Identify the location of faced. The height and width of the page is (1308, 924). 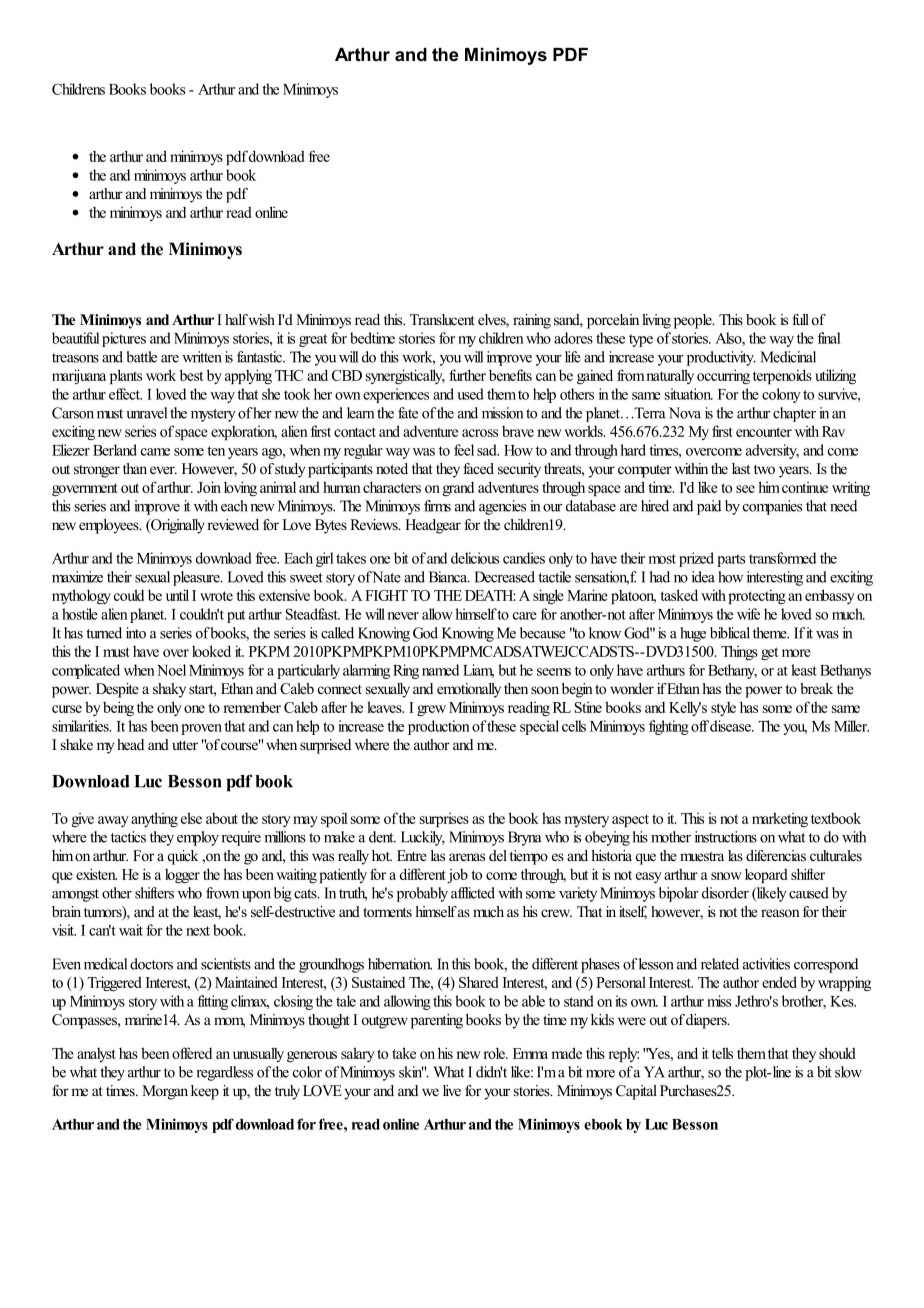
(478, 468).
